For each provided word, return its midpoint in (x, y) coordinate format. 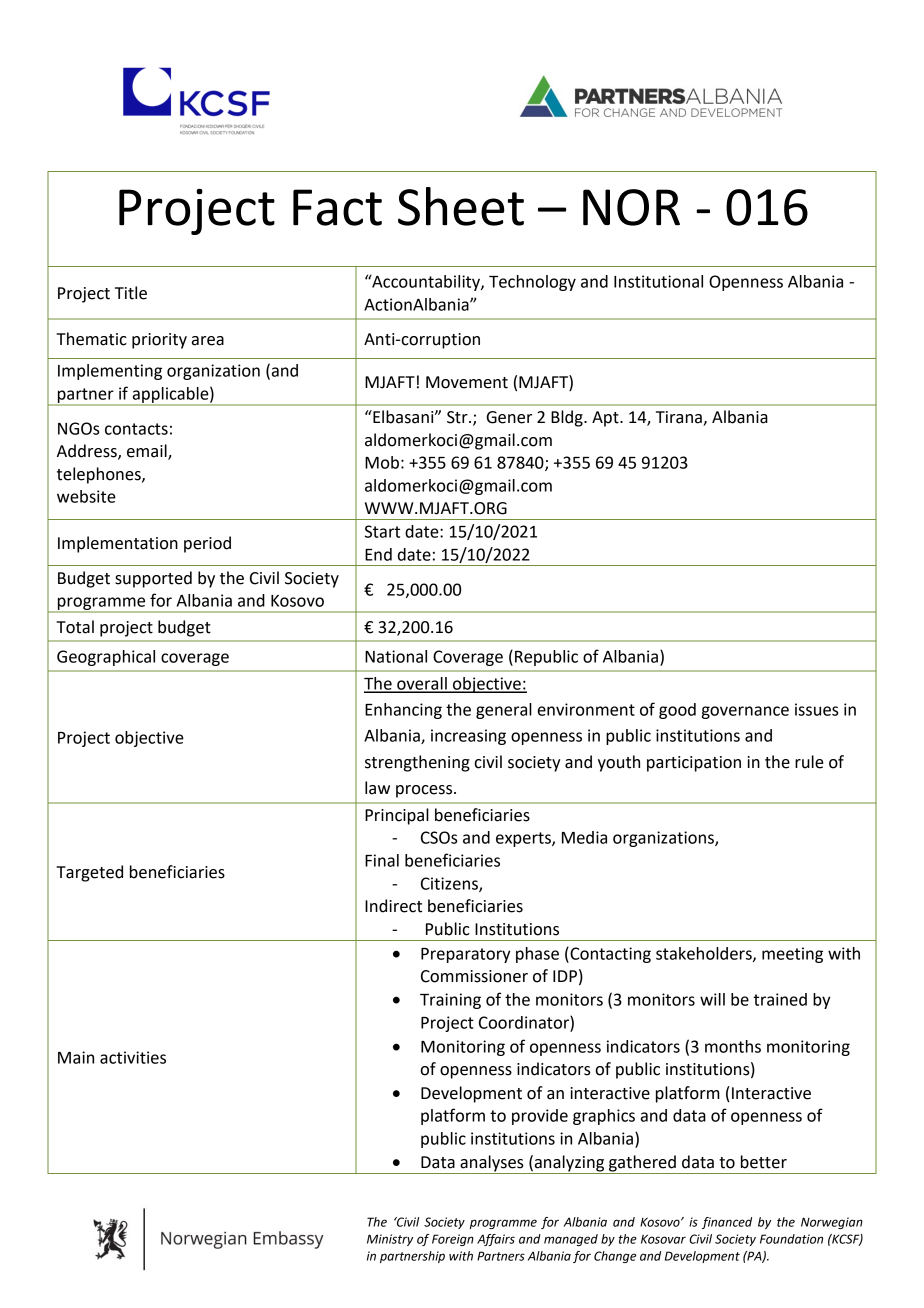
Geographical (106, 658)
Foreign (453, 1240)
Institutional (658, 281)
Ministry (390, 1240)
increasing (468, 737)
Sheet (461, 206)
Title (131, 293)
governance (745, 712)
